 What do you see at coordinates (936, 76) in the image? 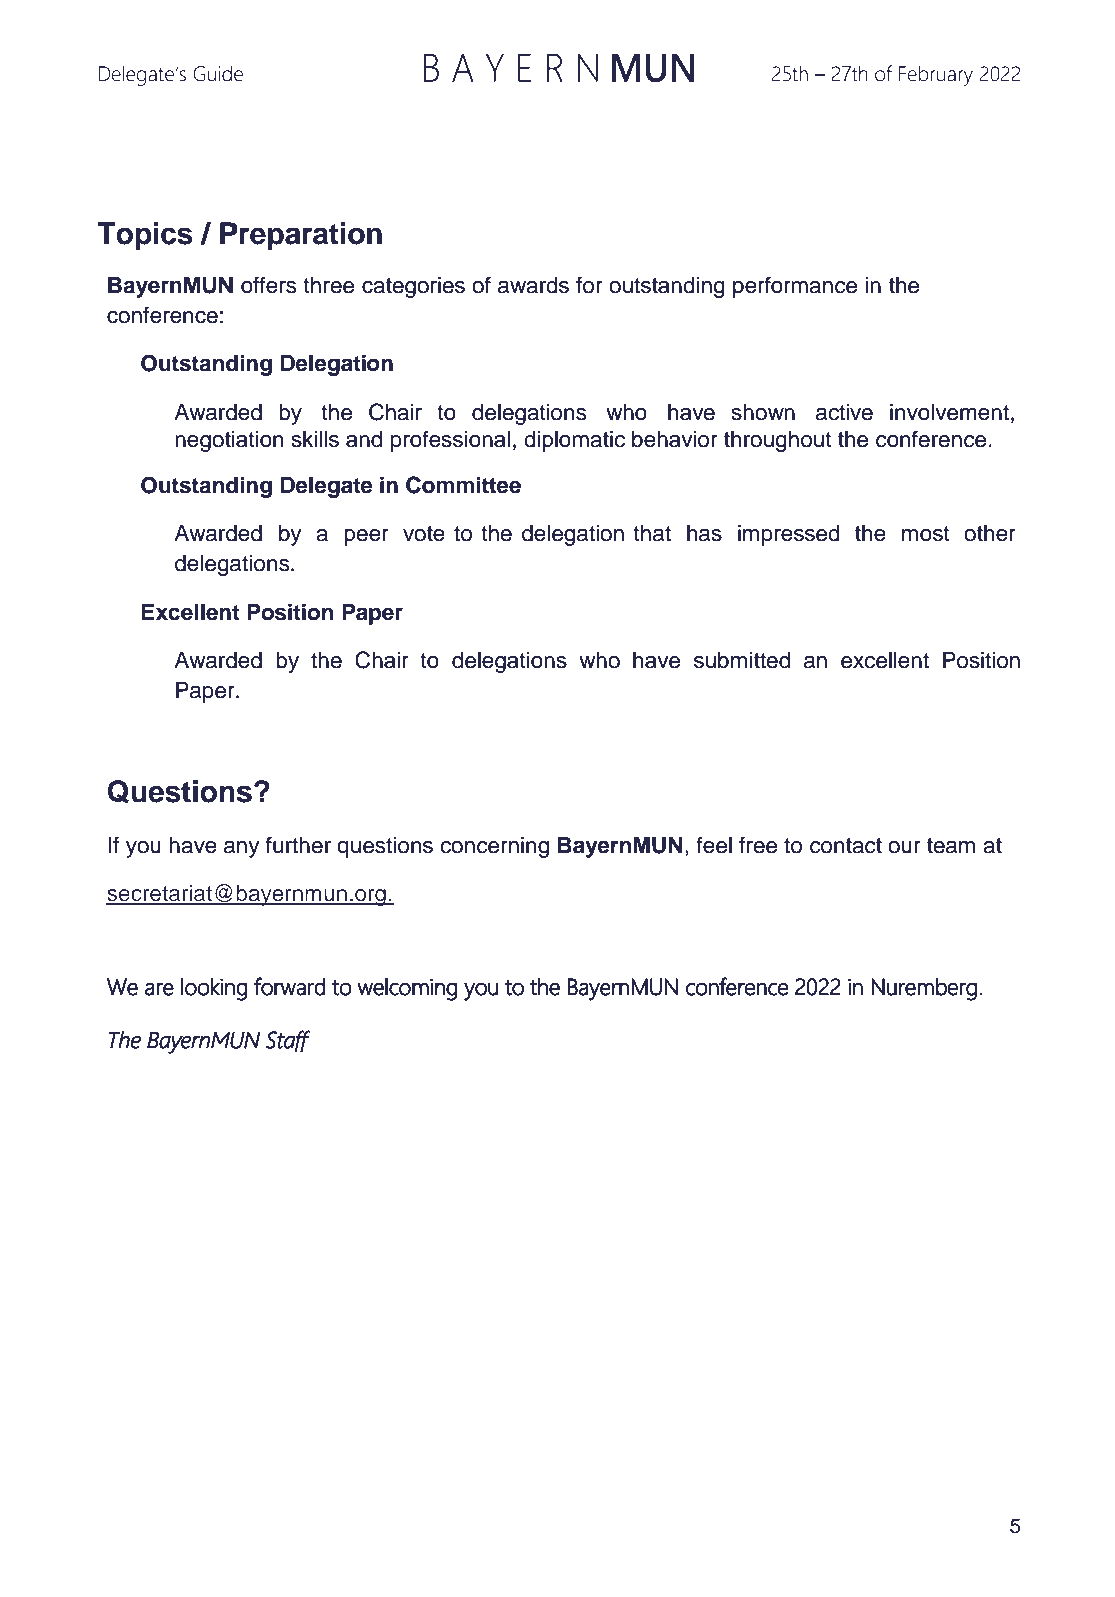
I see `February` at bounding box center [936, 76].
